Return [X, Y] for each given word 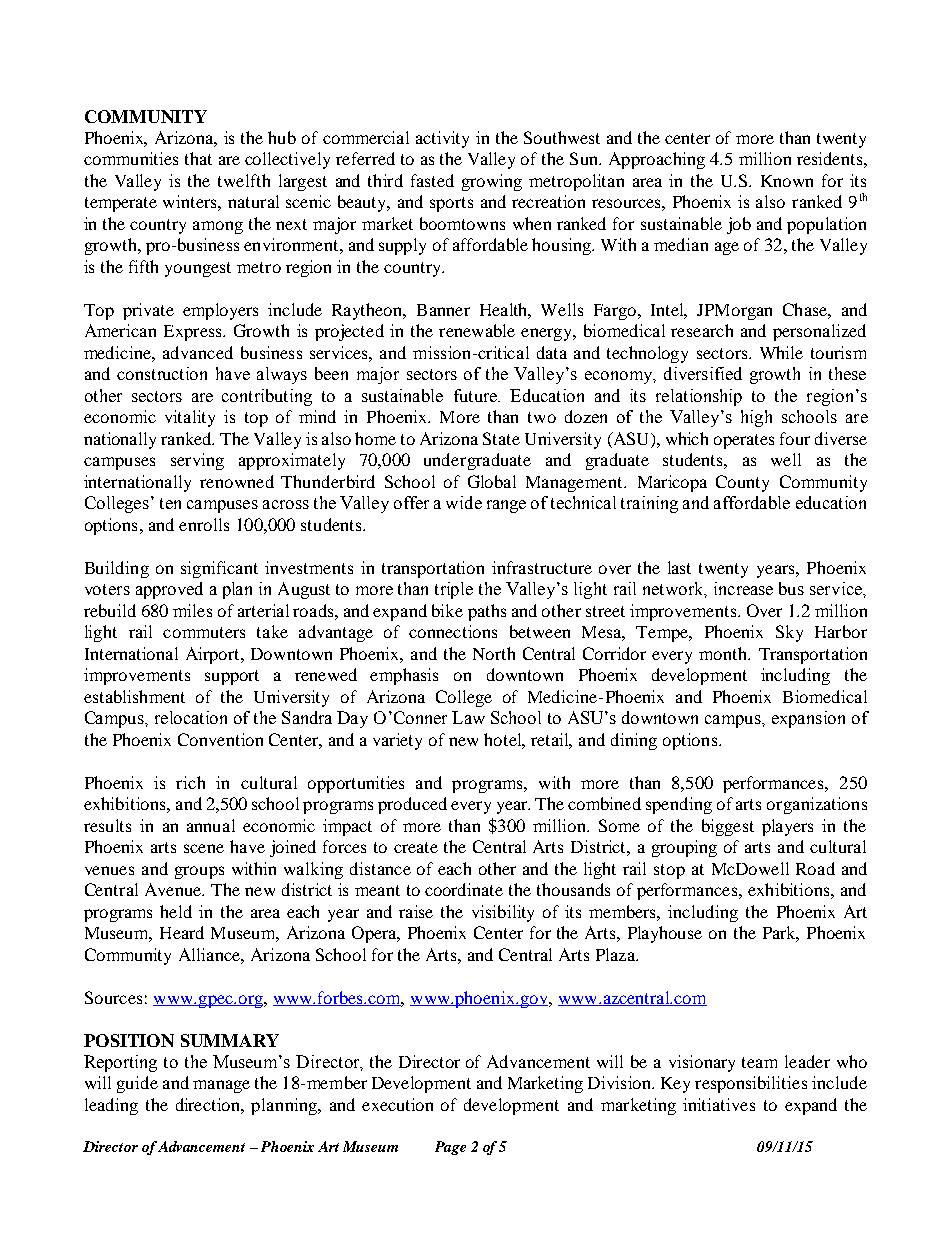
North [494, 653]
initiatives [719, 1104]
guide [137, 1084]
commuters [204, 632]
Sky [789, 633]
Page [450, 1148]
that [198, 158]
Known [787, 181]
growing [492, 182]
